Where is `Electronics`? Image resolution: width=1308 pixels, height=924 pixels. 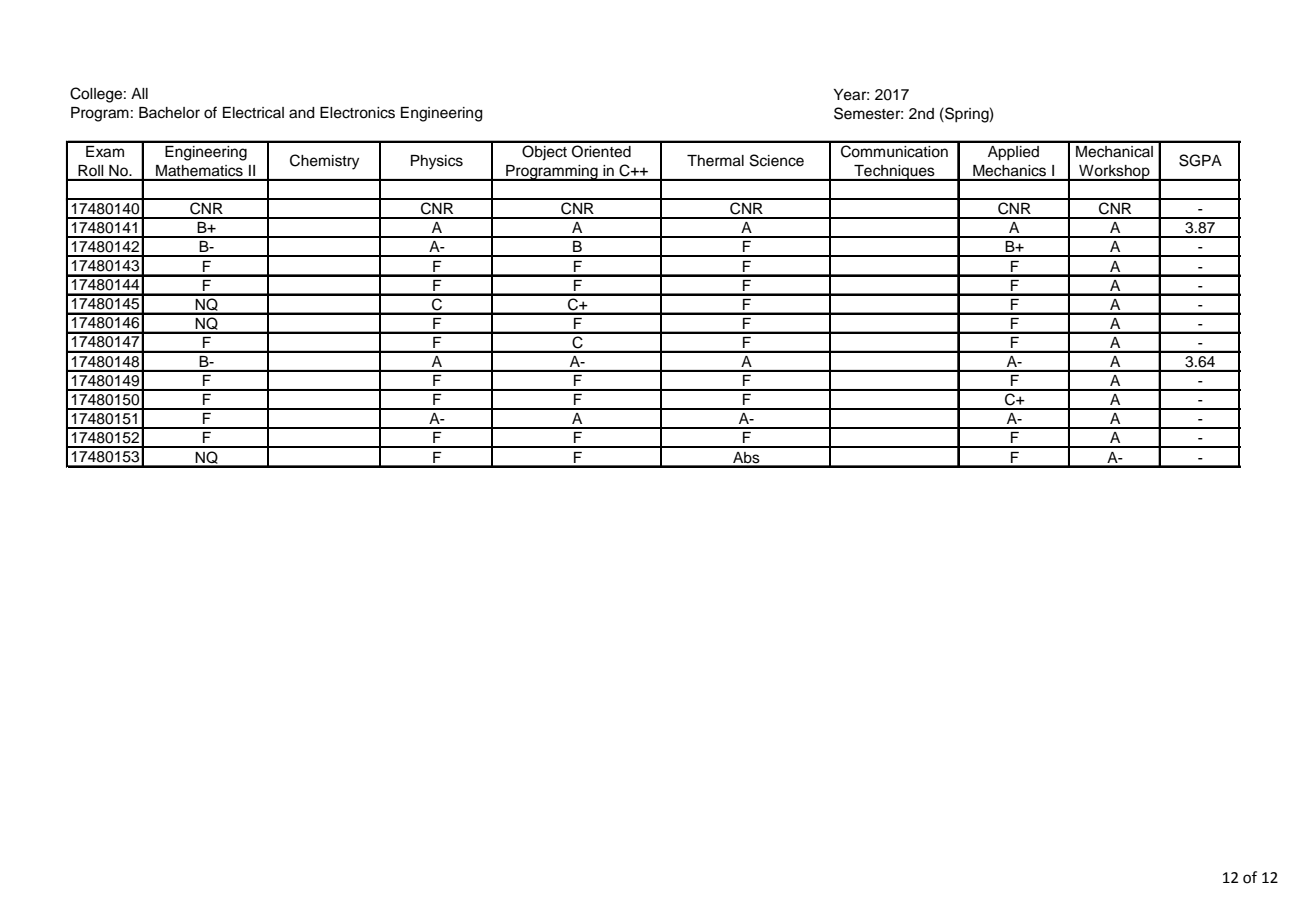 Electronics is located at coordinates (357, 113).
